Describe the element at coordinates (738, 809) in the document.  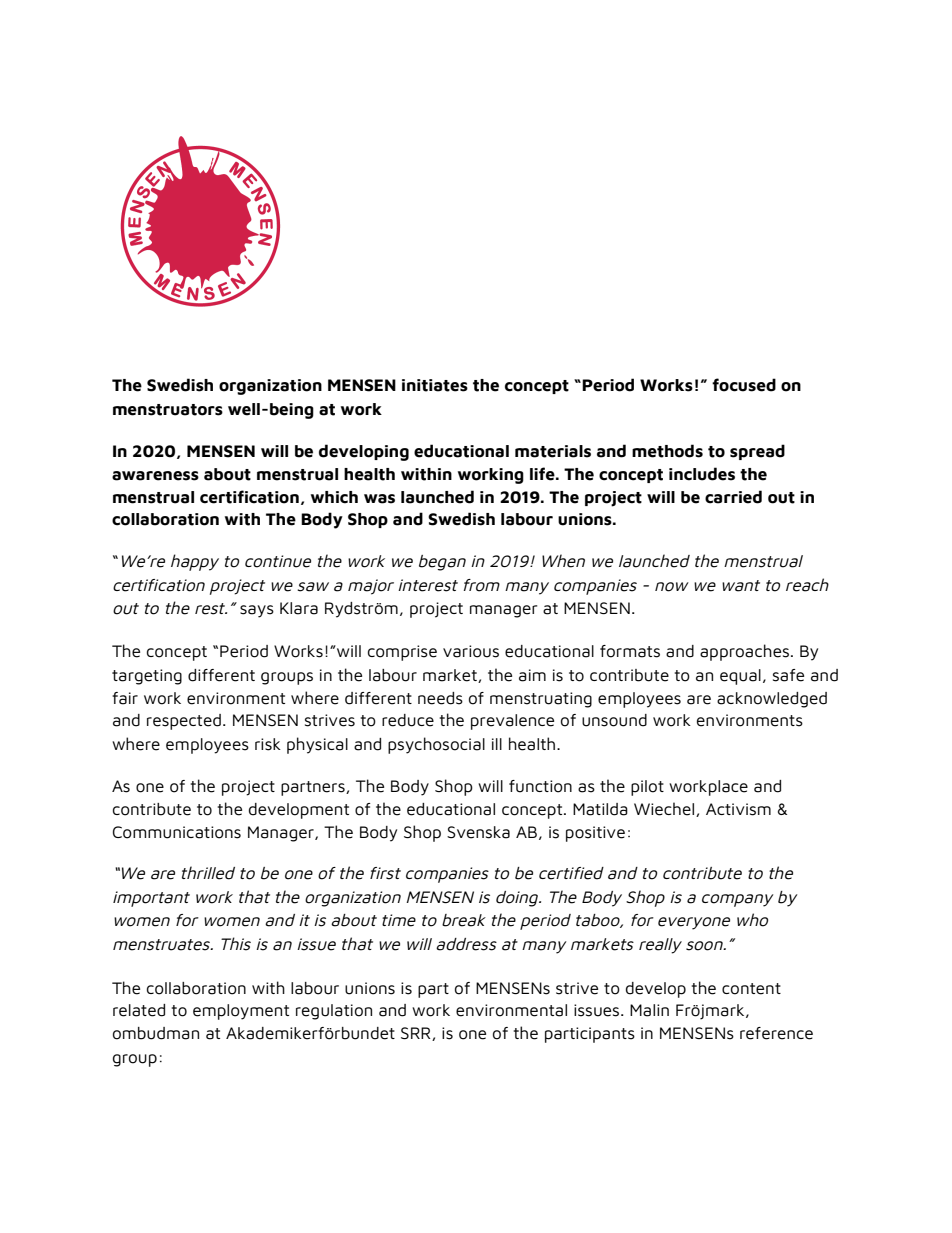
I see `Activism` at that location.
